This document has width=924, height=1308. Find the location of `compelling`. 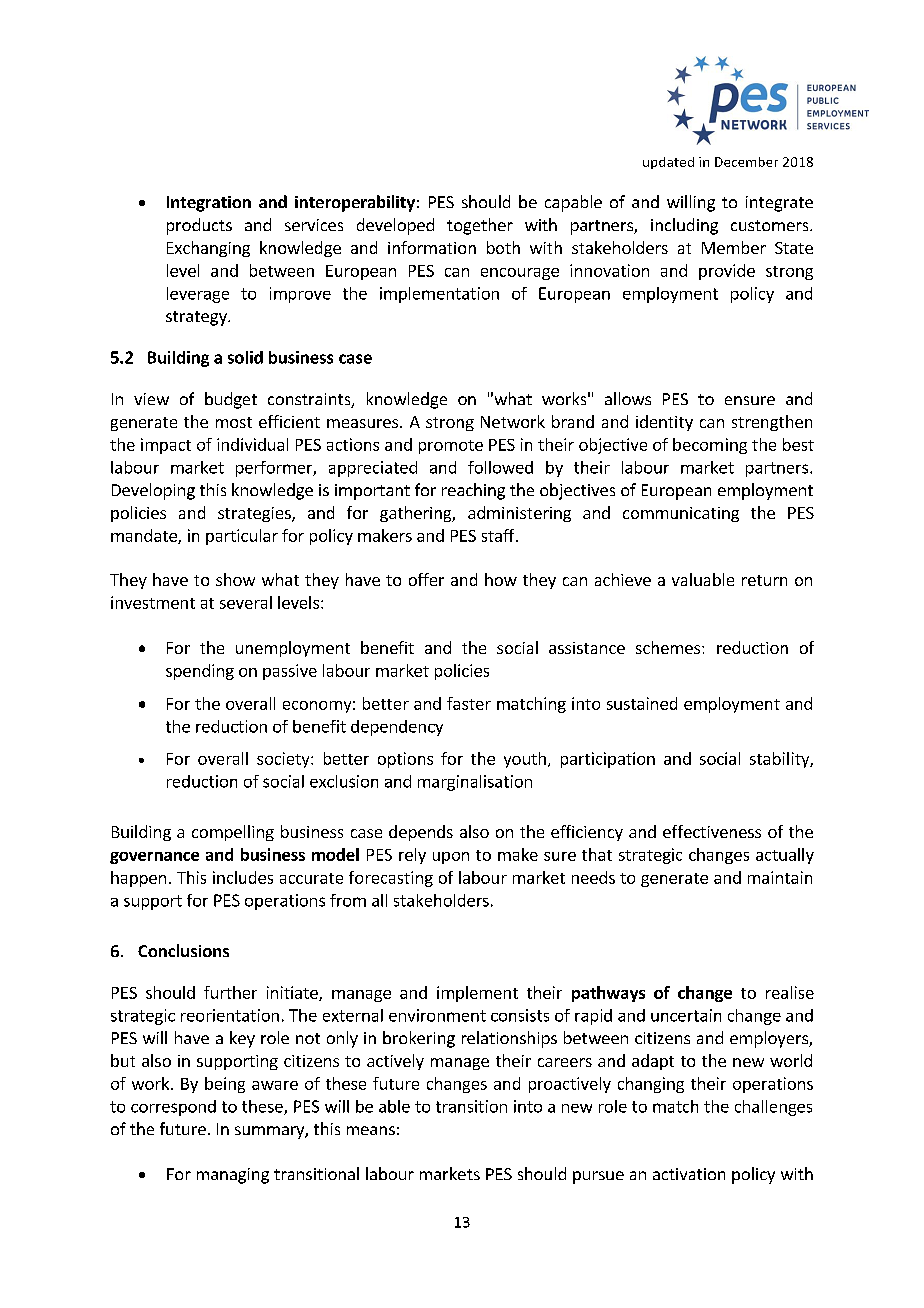

compelling is located at coordinates (233, 833).
